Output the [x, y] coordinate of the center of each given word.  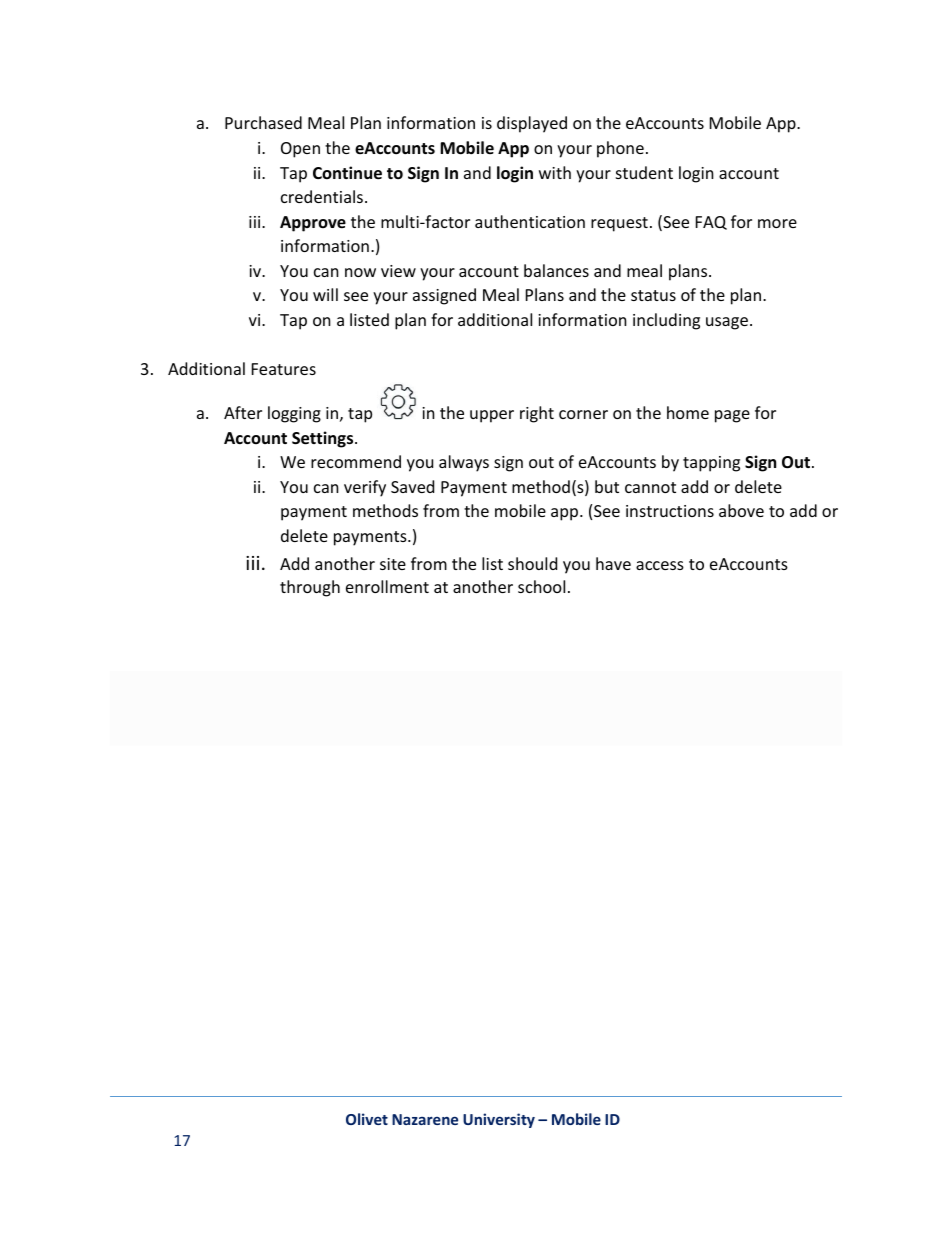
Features [284, 369]
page [732, 416]
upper [492, 416]
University [499, 1120]
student [644, 172]
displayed [532, 124]
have [613, 563]
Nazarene [425, 1119]
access [660, 565]
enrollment [387, 586]
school [541, 586]
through [310, 588]
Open [300, 150]
